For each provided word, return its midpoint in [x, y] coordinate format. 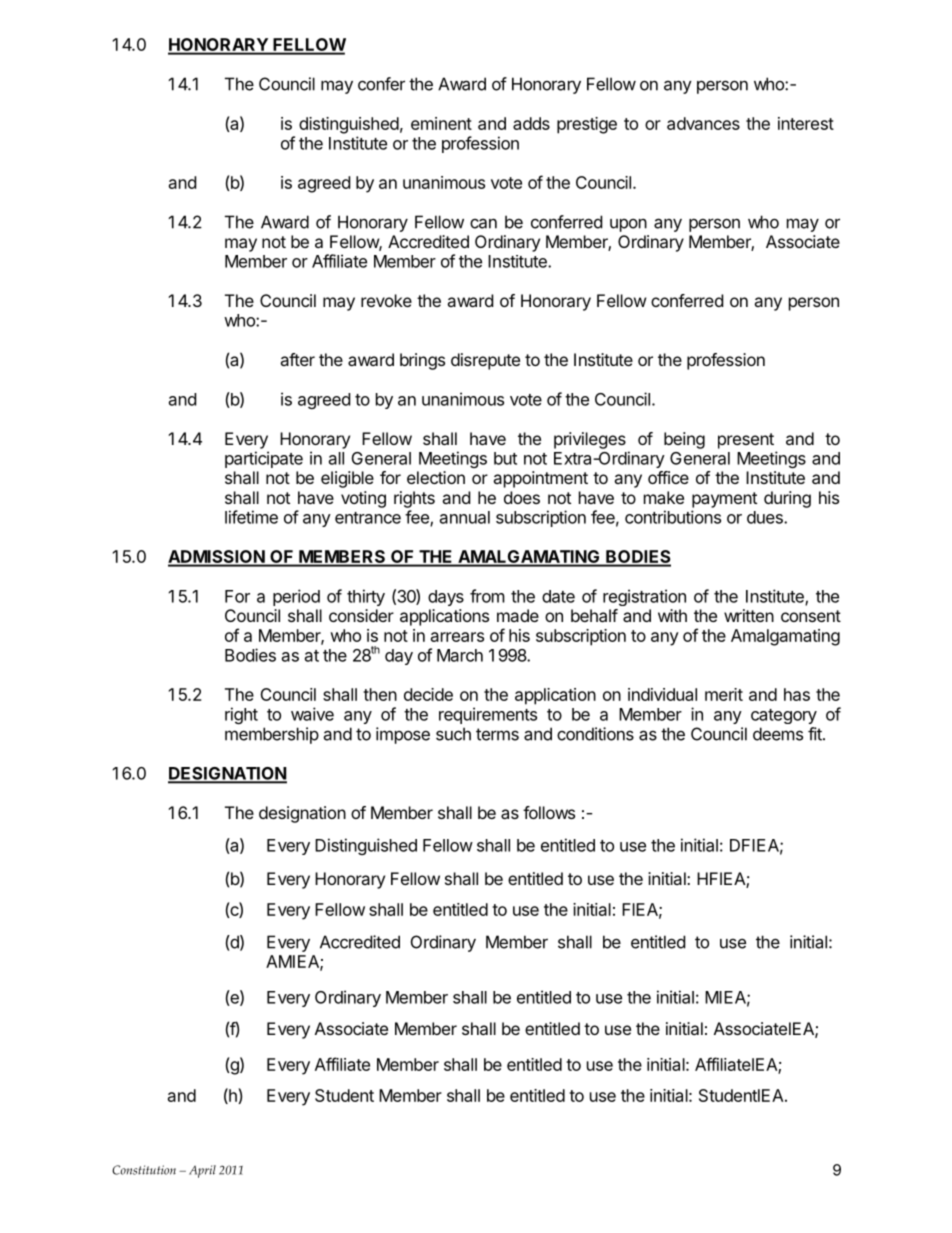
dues [766, 517]
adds [531, 123]
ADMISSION [217, 558]
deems [778, 734]
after [297, 359]
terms [497, 734]
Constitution [144, 1170]
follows [549, 812]
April [202, 1171]
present [746, 441]
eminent [441, 123]
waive [312, 714]
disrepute [485, 361]
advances [703, 123]
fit [816, 734]
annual [465, 517]
